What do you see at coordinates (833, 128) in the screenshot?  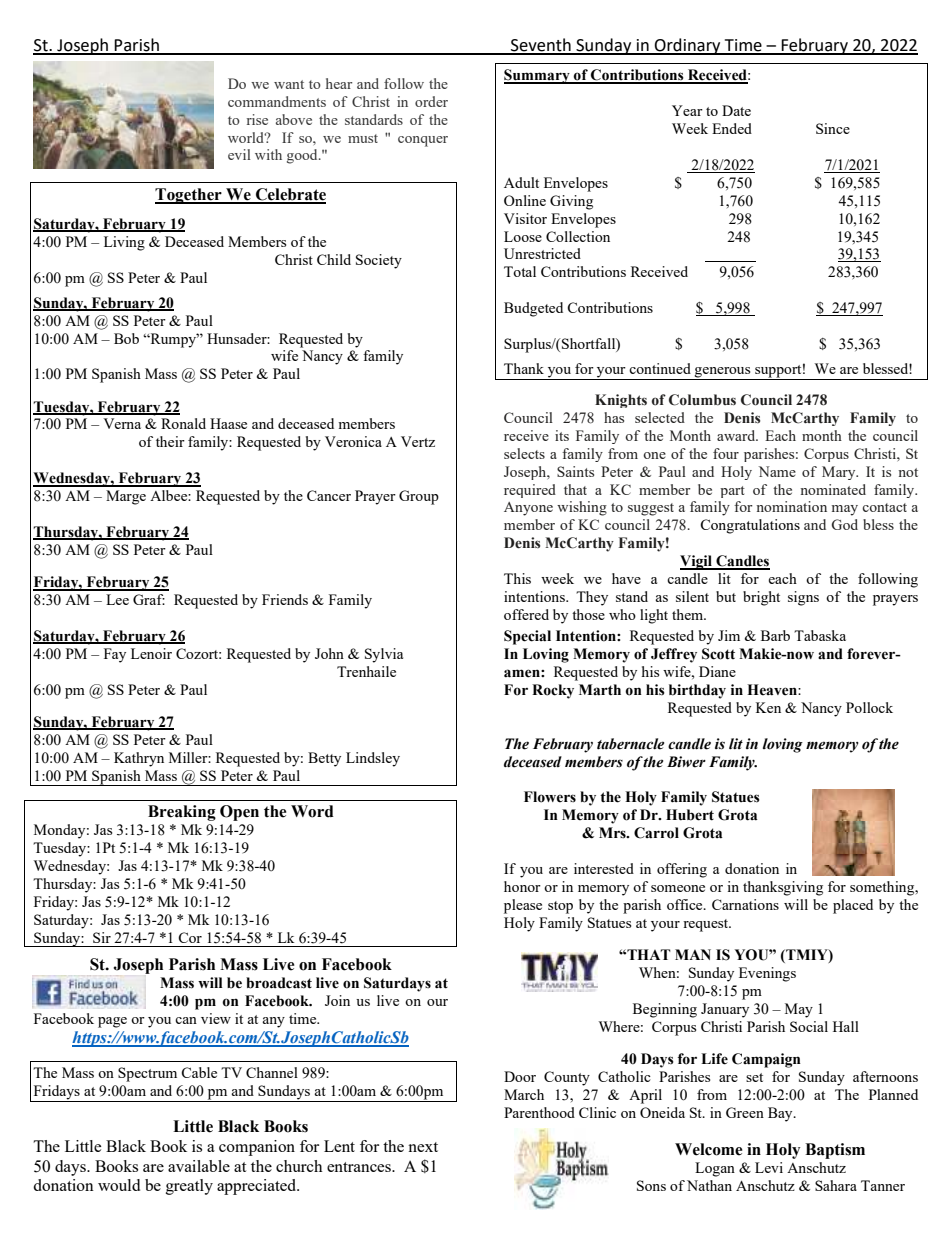 I see `Since` at bounding box center [833, 128].
